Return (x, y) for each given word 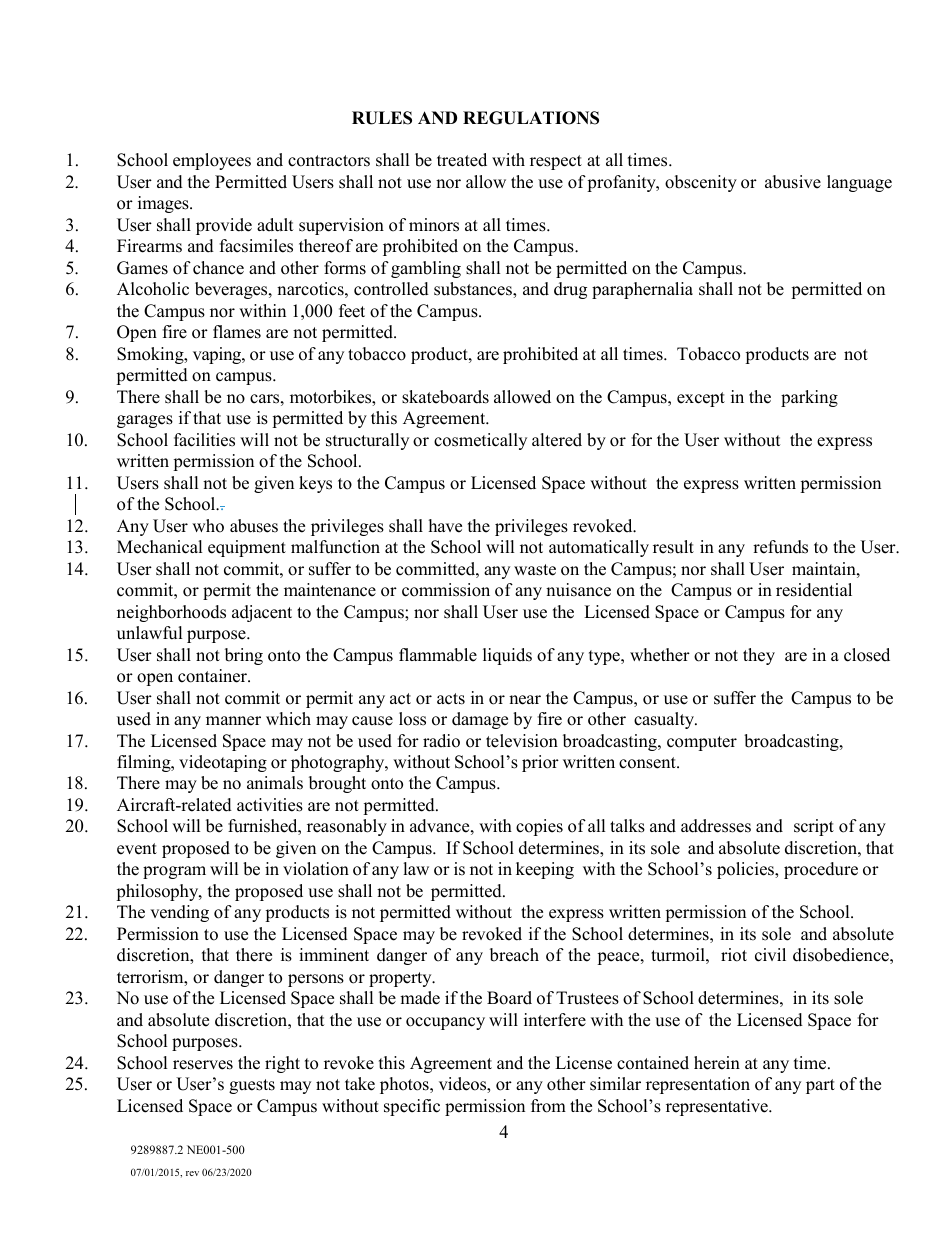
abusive (793, 182)
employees (212, 161)
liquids (507, 656)
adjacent (262, 613)
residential (814, 590)
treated (462, 160)
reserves (203, 1065)
